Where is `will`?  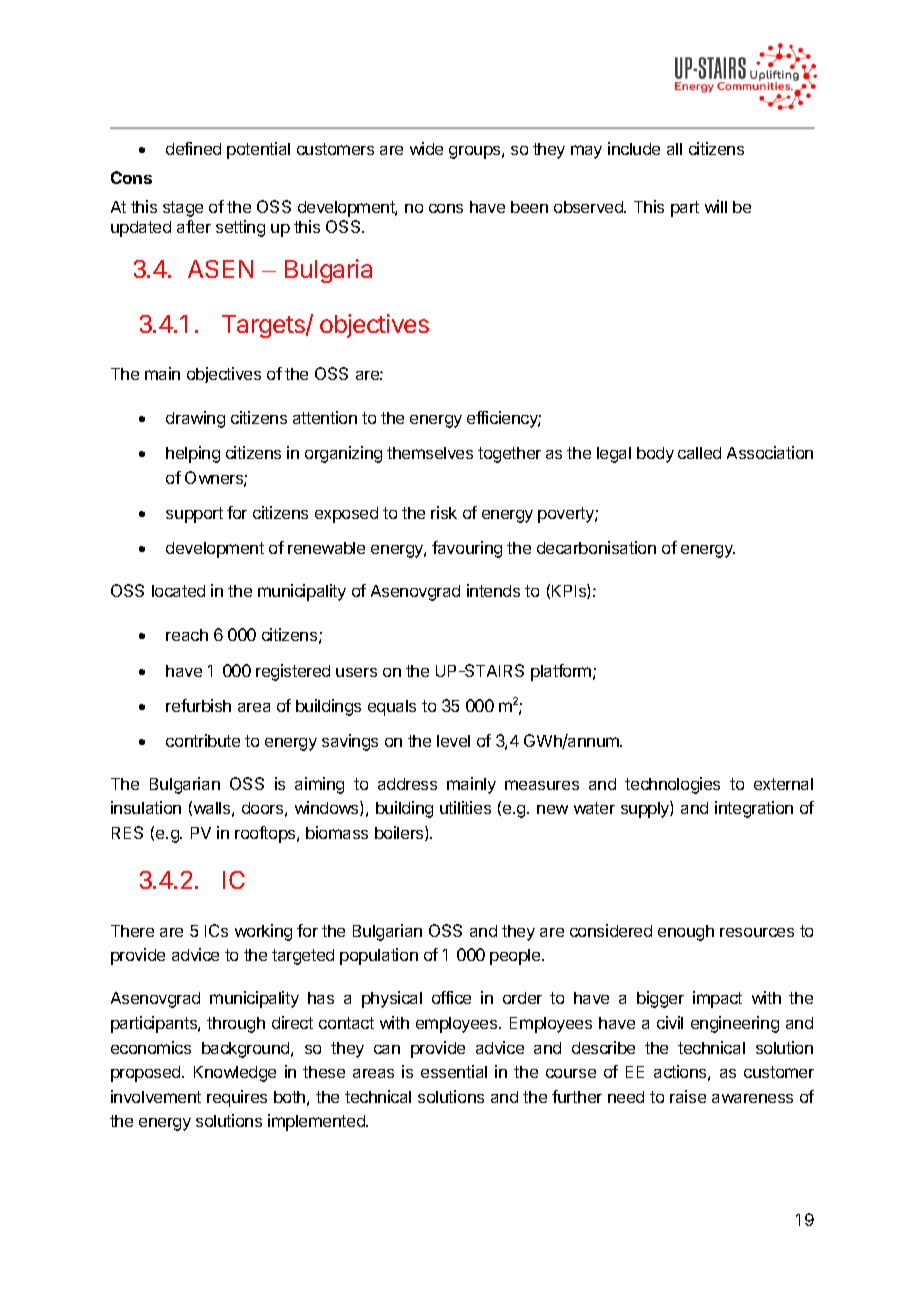
will is located at coordinates (716, 206).
